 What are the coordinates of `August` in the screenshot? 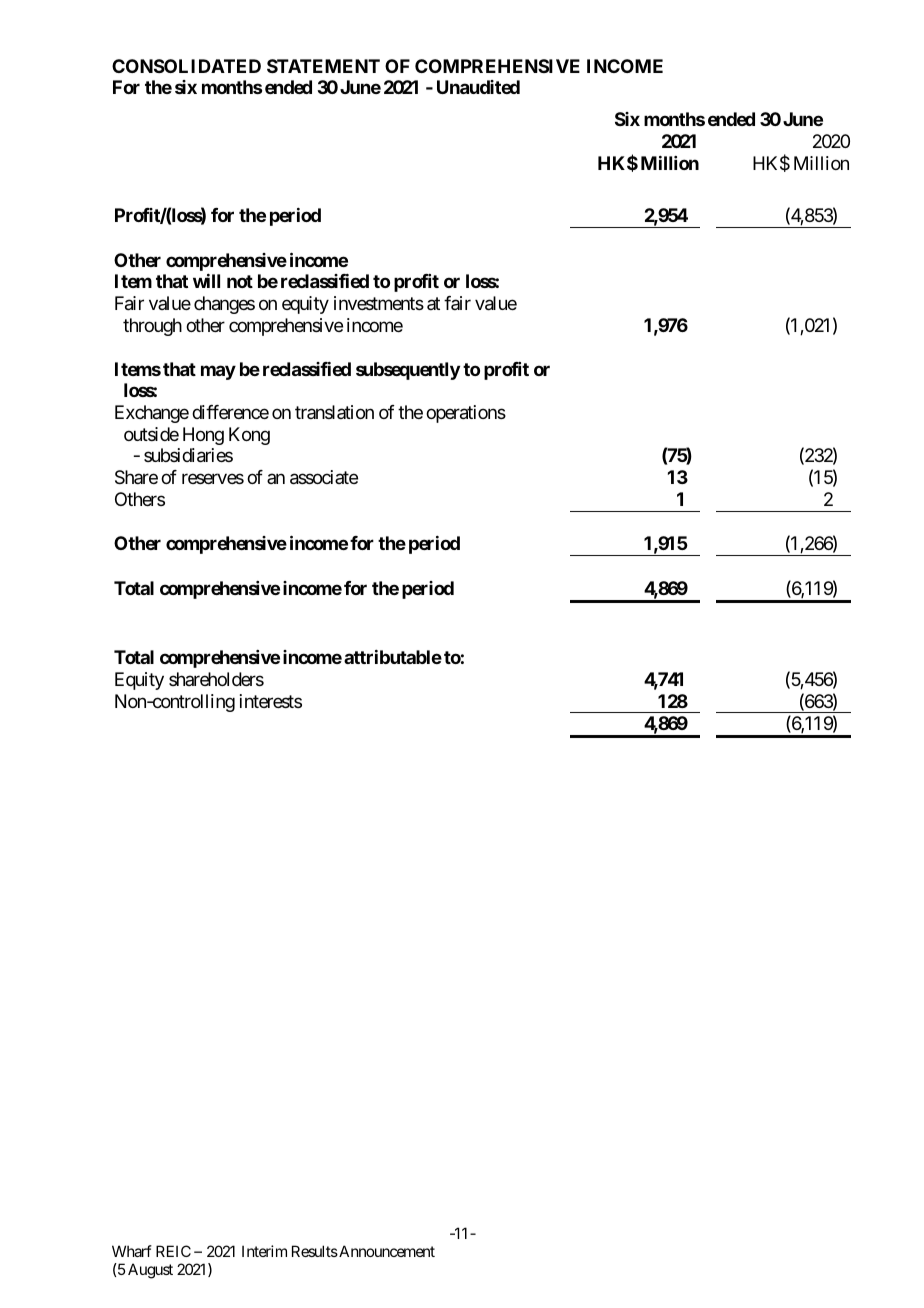 It's located at (150, 1271).
